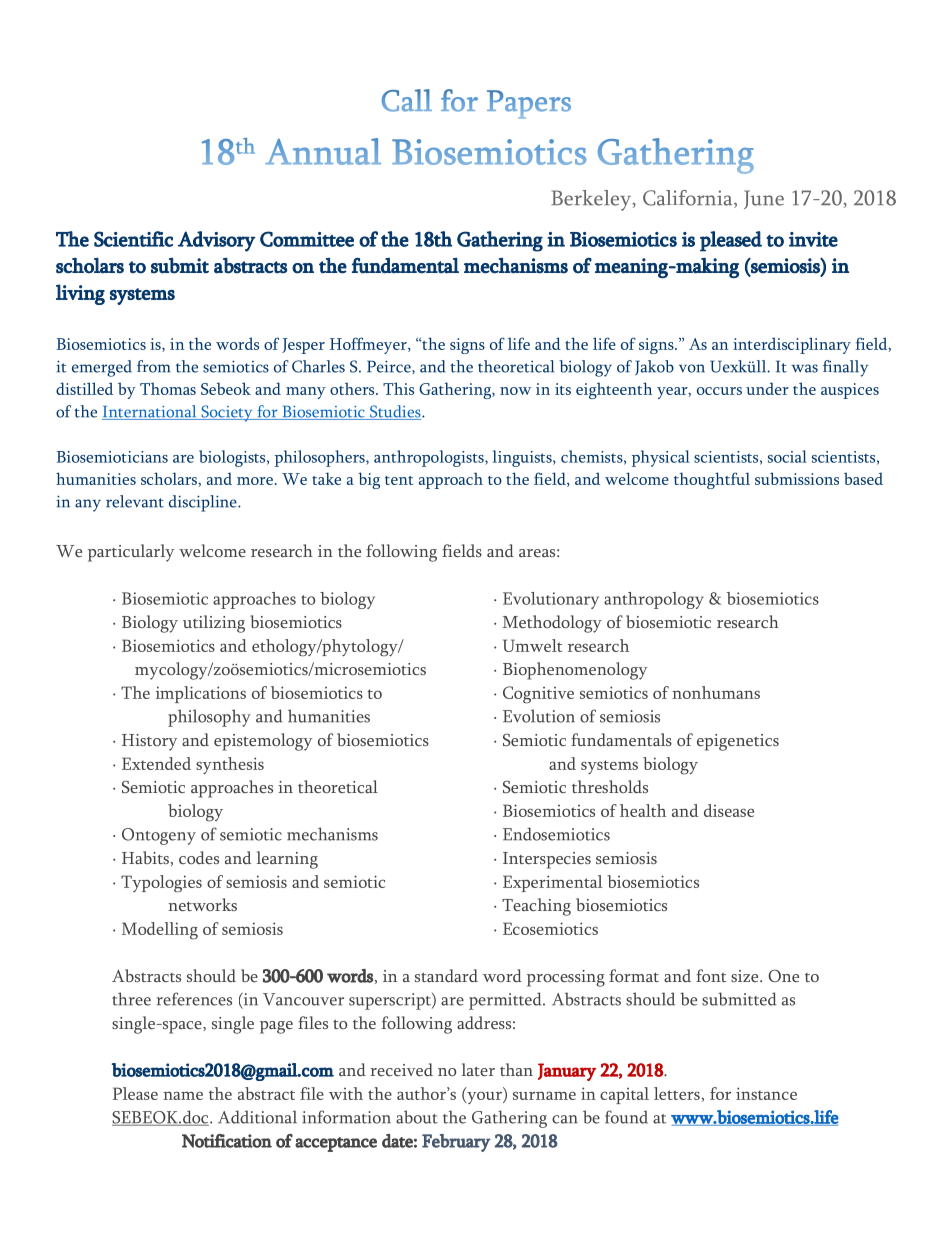 The image size is (952, 1233). I want to click on Notification, so click(227, 1141).
